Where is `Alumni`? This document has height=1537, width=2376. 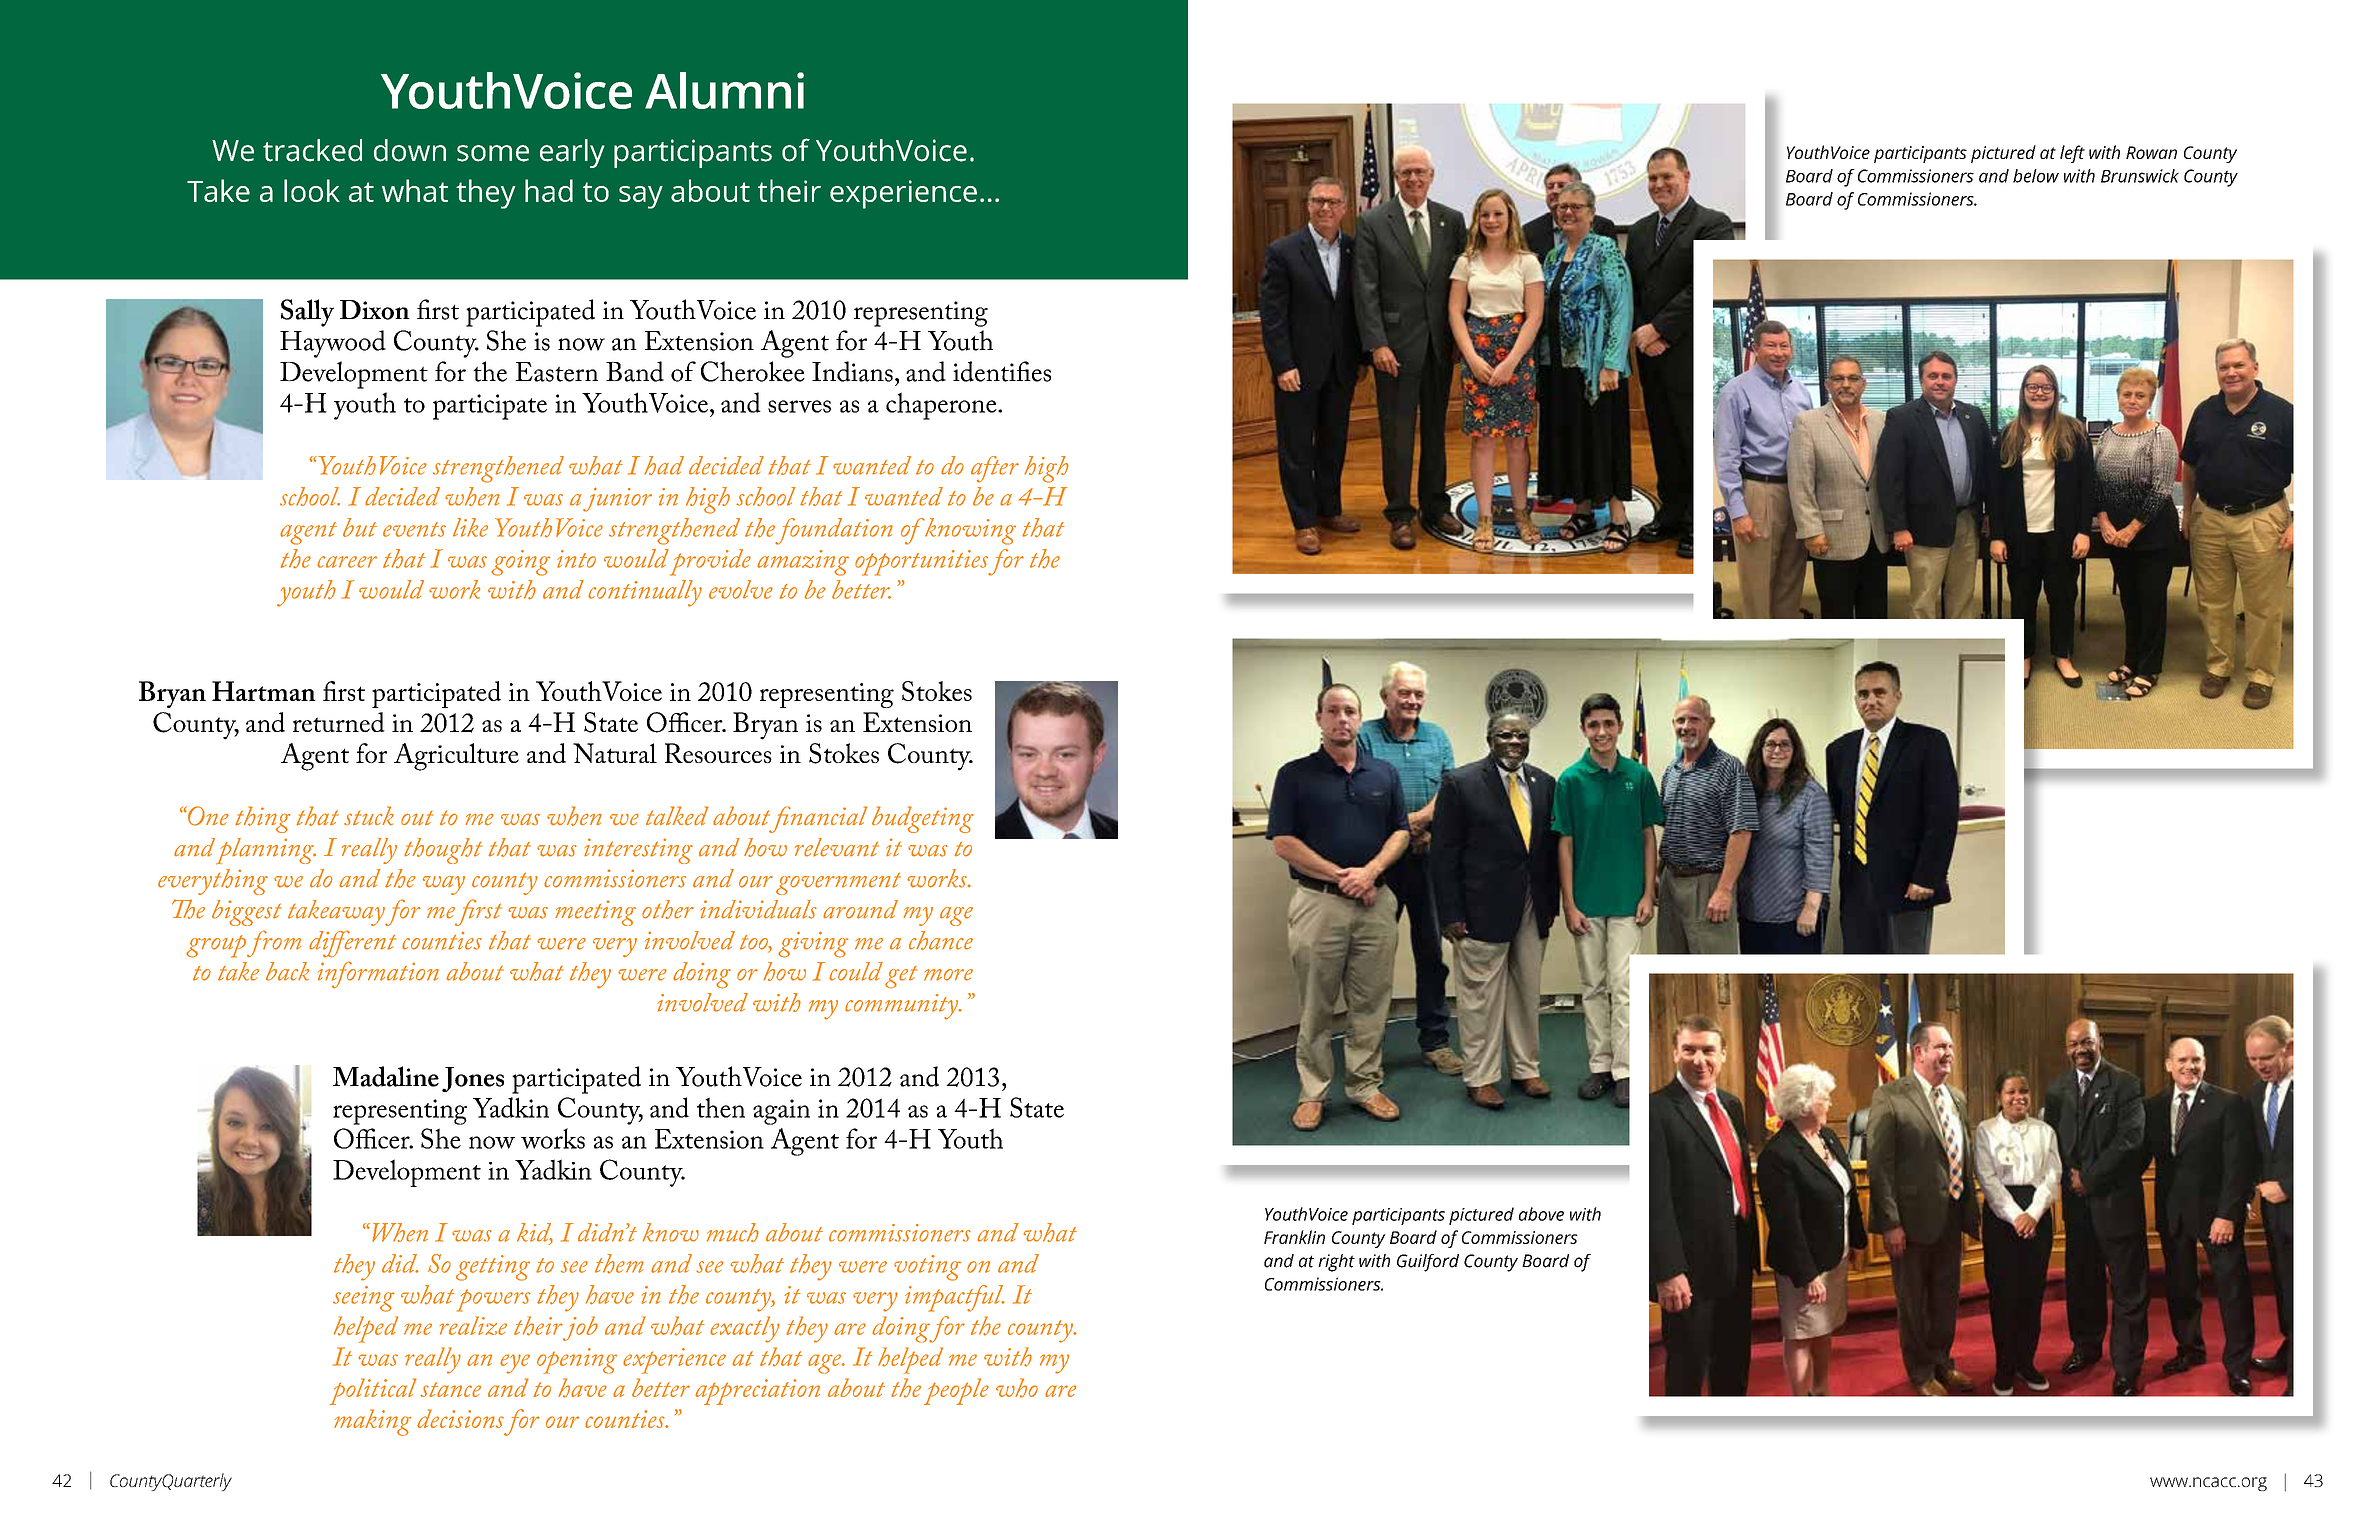
Alumni is located at coordinates (724, 90).
